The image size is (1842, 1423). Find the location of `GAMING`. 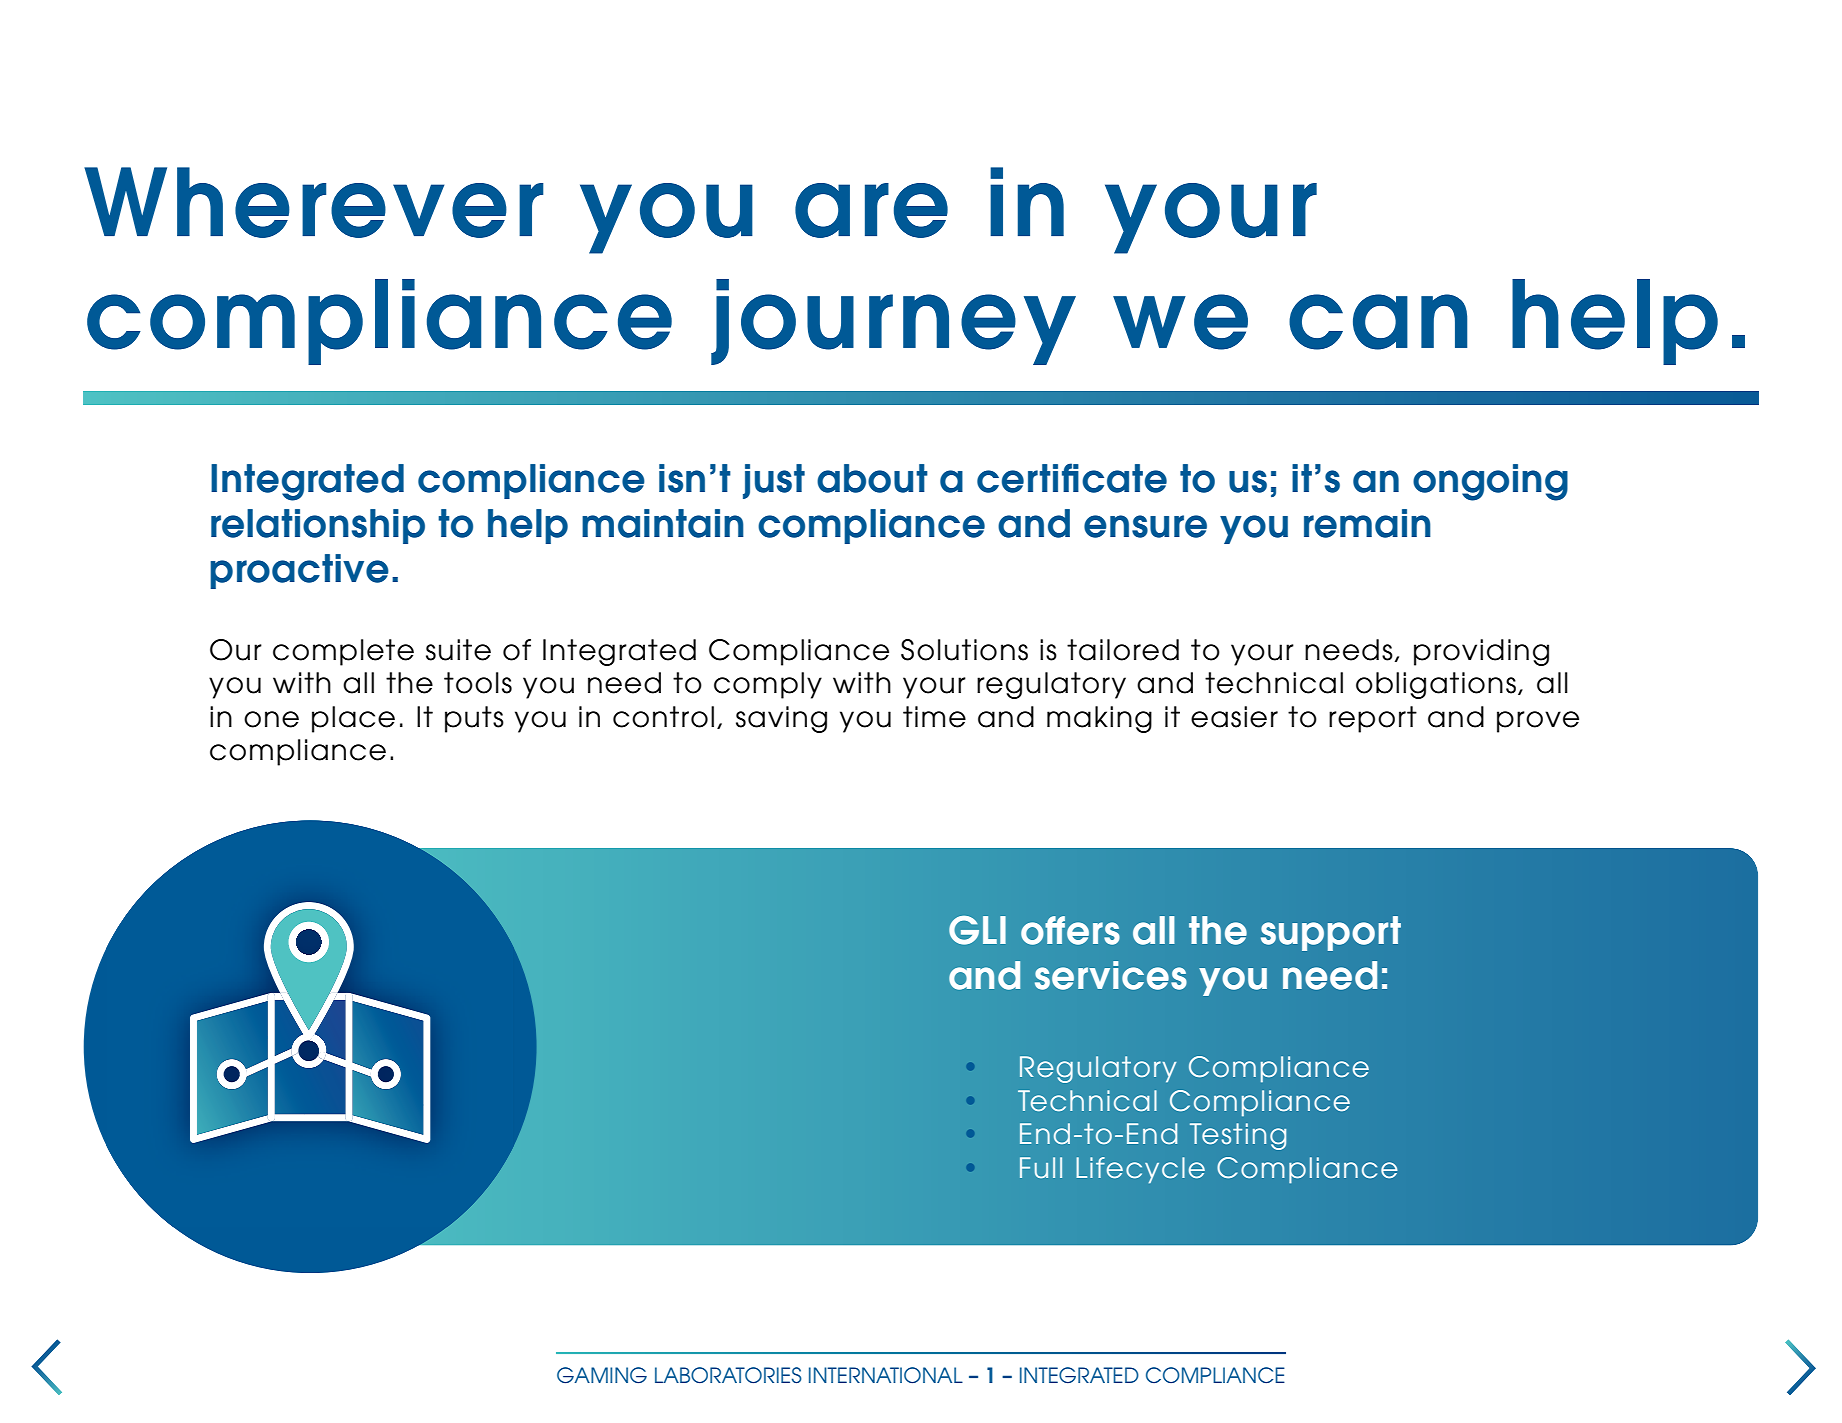

GAMING is located at coordinates (602, 1375).
